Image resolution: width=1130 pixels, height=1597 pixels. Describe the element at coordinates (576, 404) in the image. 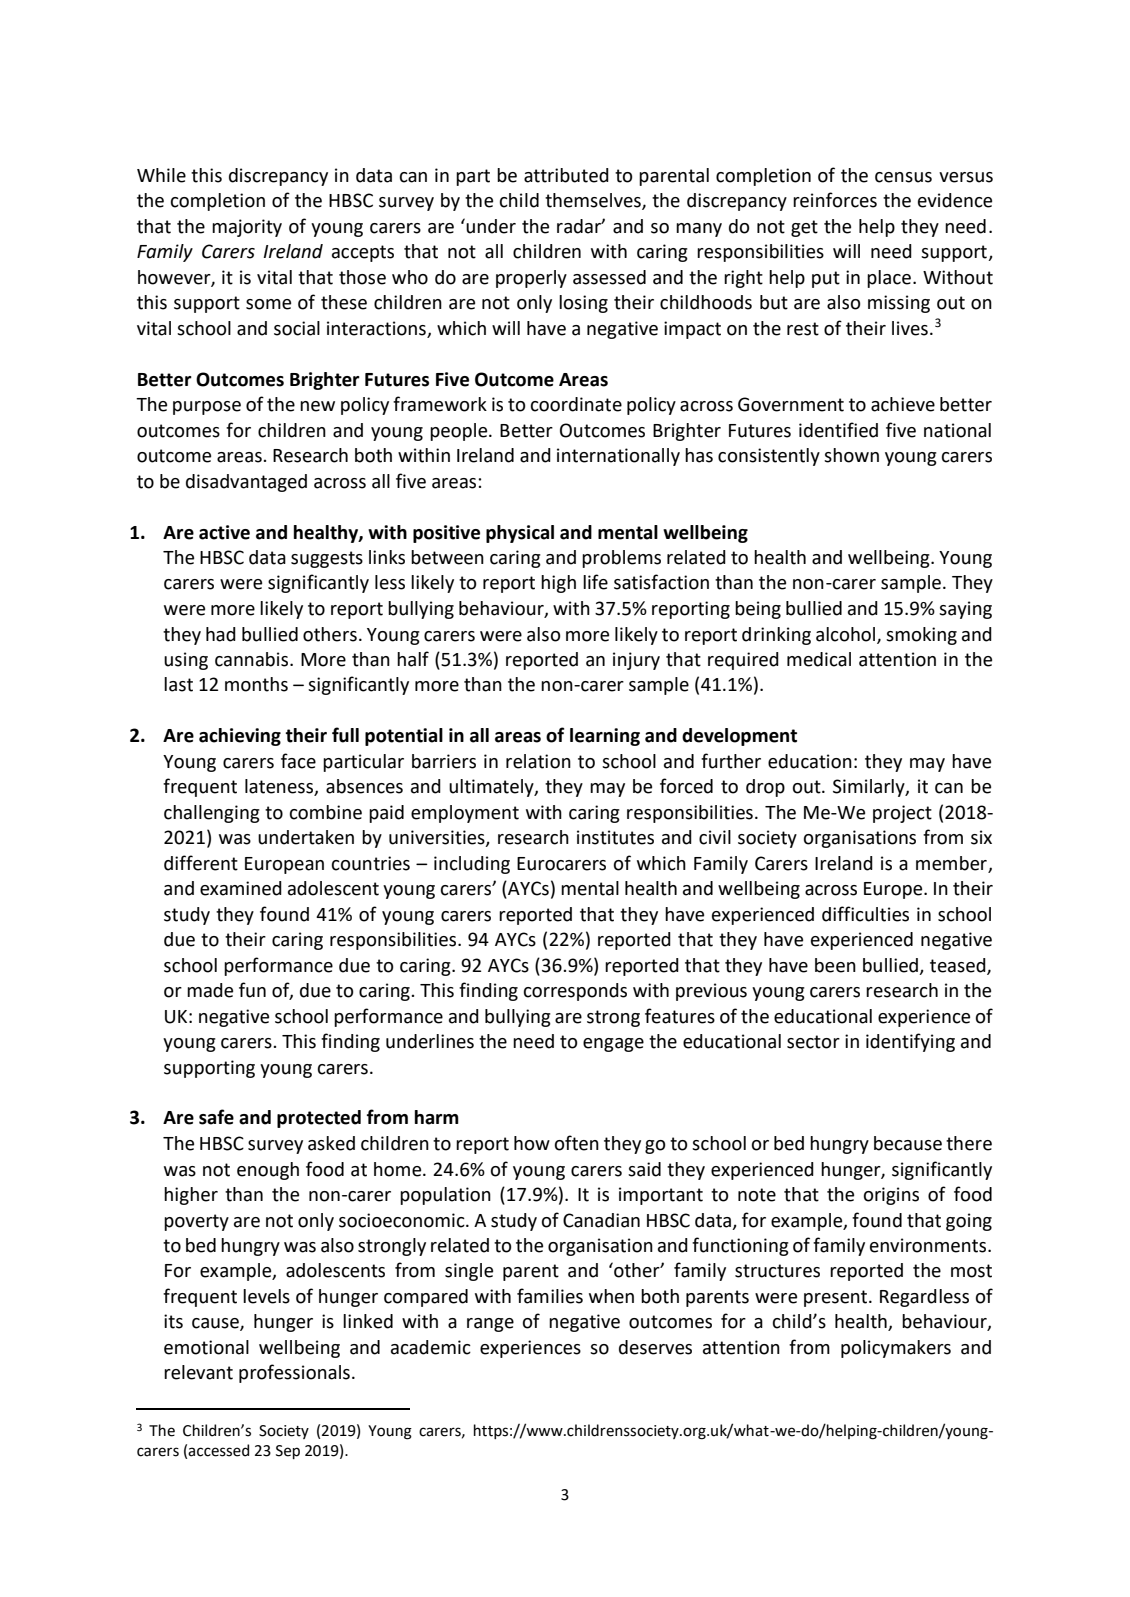

I see `coordinate` at that location.
